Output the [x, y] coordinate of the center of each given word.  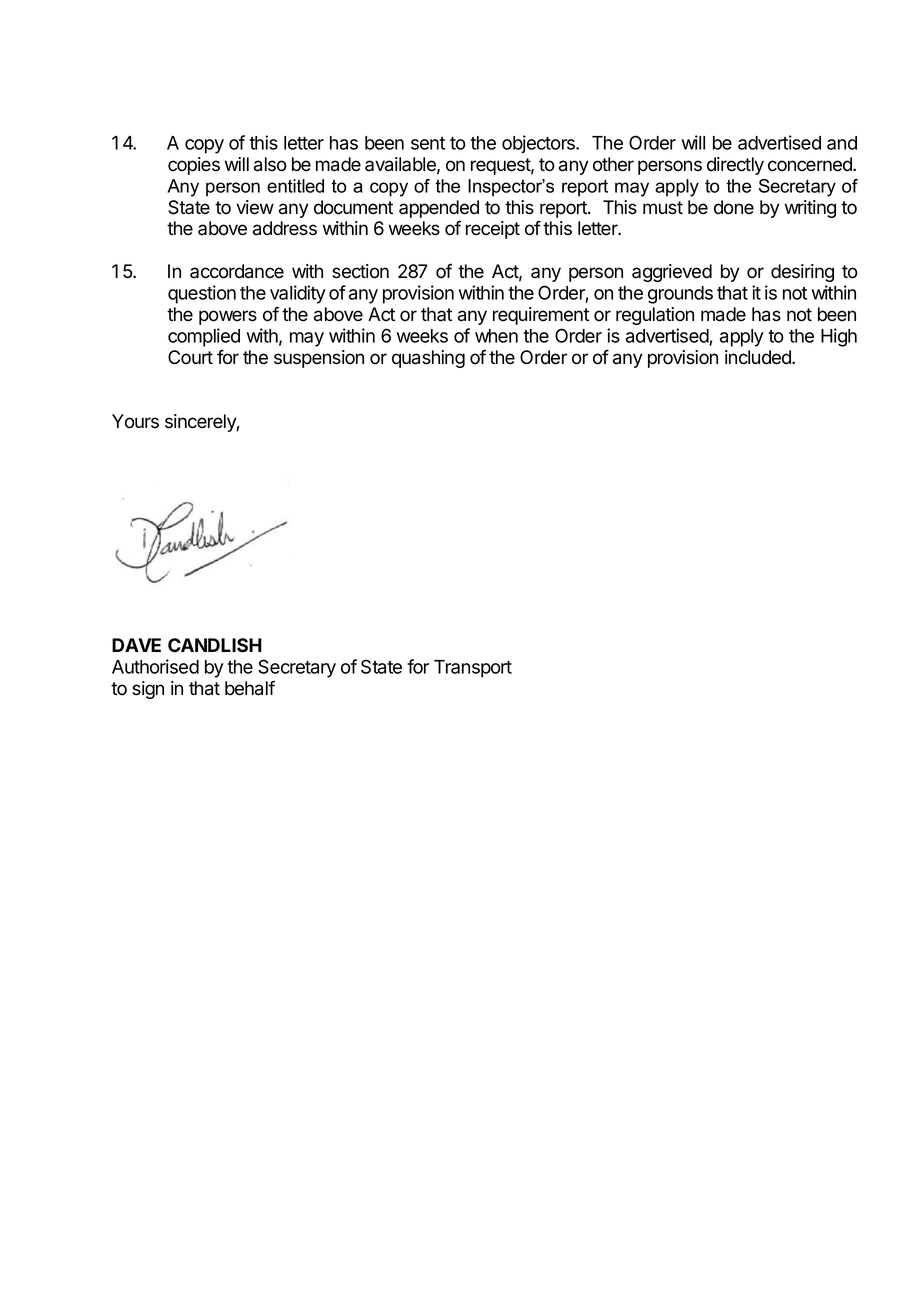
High [839, 337]
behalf [250, 688]
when [496, 336]
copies [194, 166]
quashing [428, 359]
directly [735, 166]
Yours [135, 421]
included [759, 357]
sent [428, 143]
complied [204, 337]
